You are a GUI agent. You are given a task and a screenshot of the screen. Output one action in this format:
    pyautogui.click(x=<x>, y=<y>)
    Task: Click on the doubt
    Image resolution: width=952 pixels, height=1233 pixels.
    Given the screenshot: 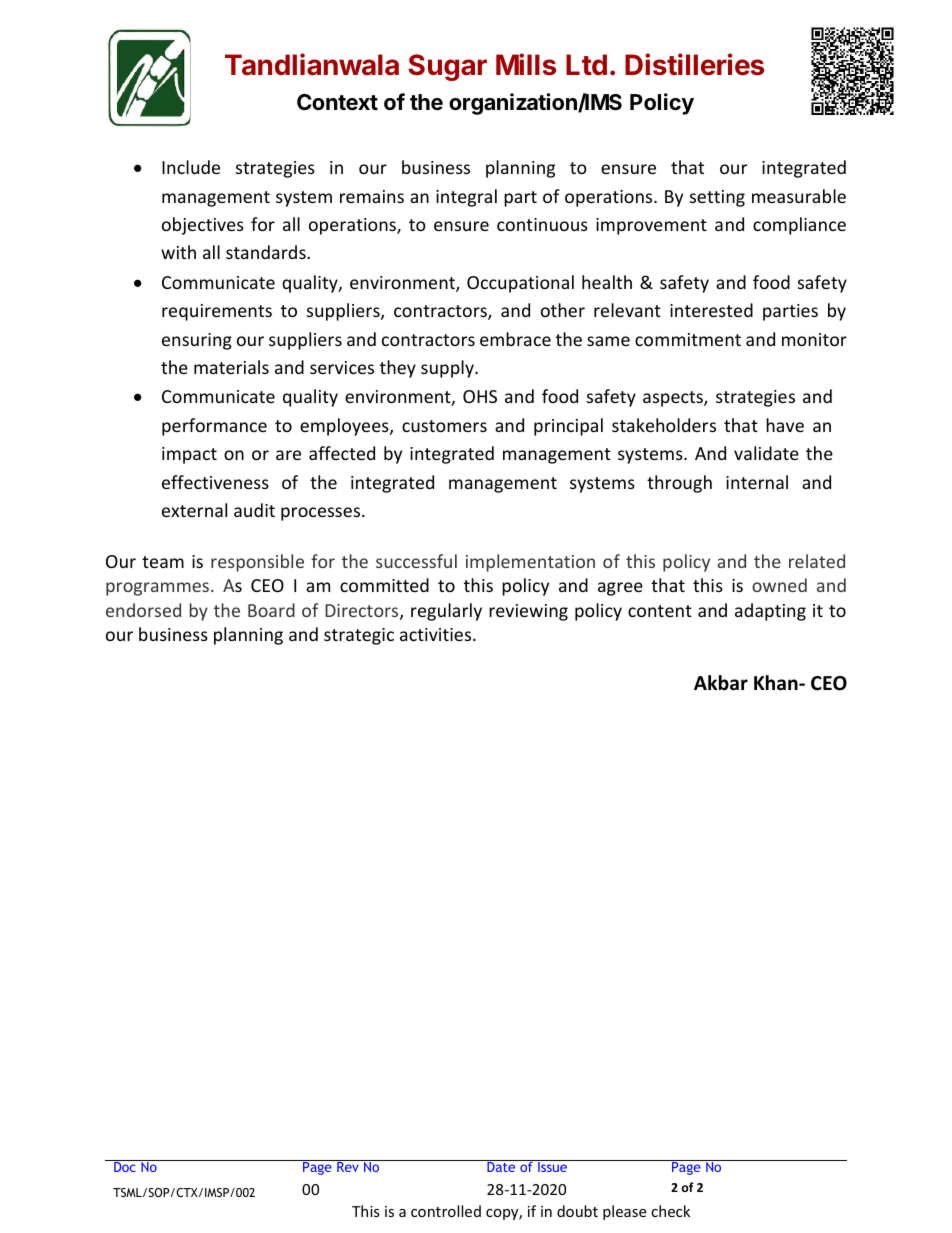 What is the action you would take?
    pyautogui.click(x=577, y=1211)
